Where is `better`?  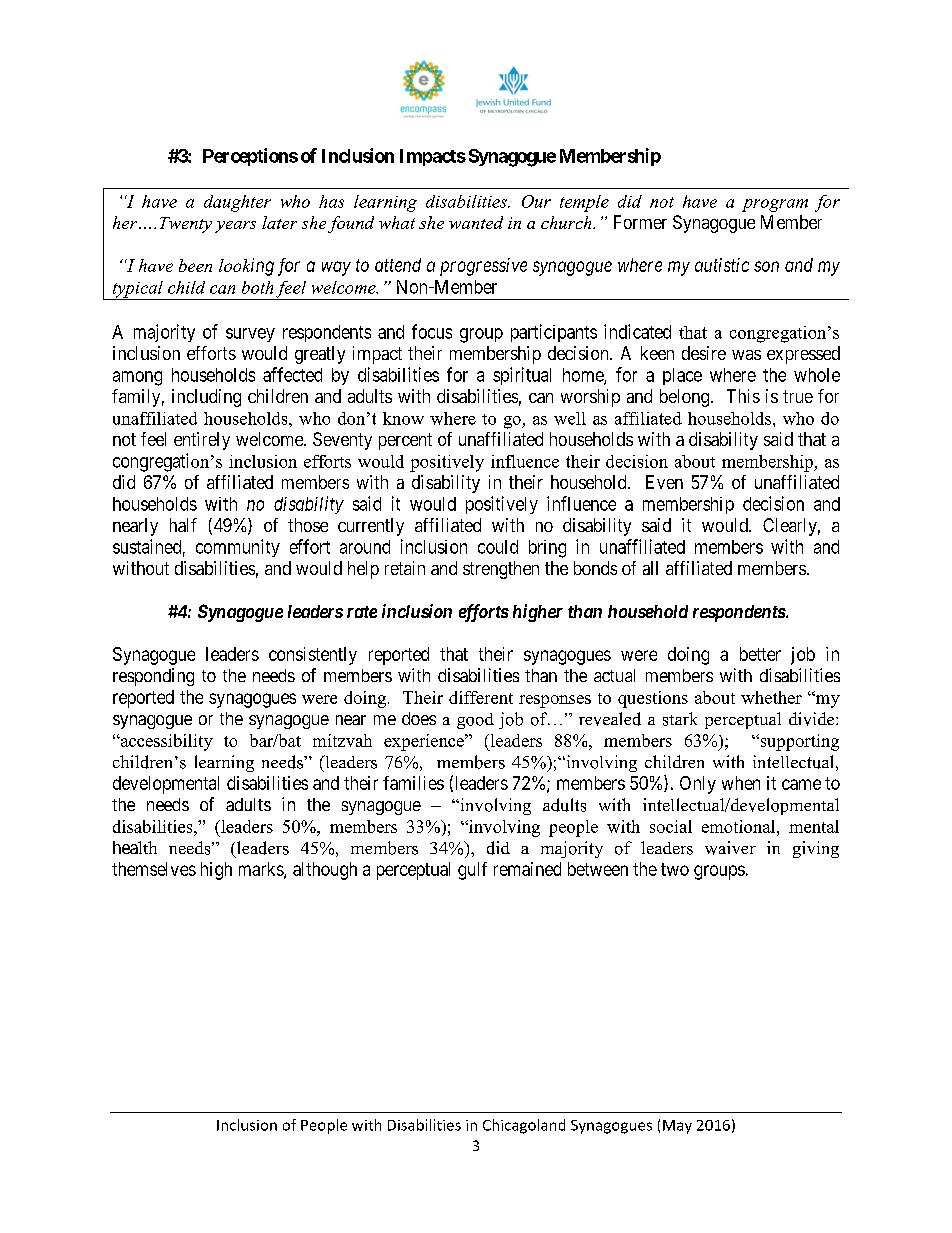
better is located at coordinates (760, 654).
